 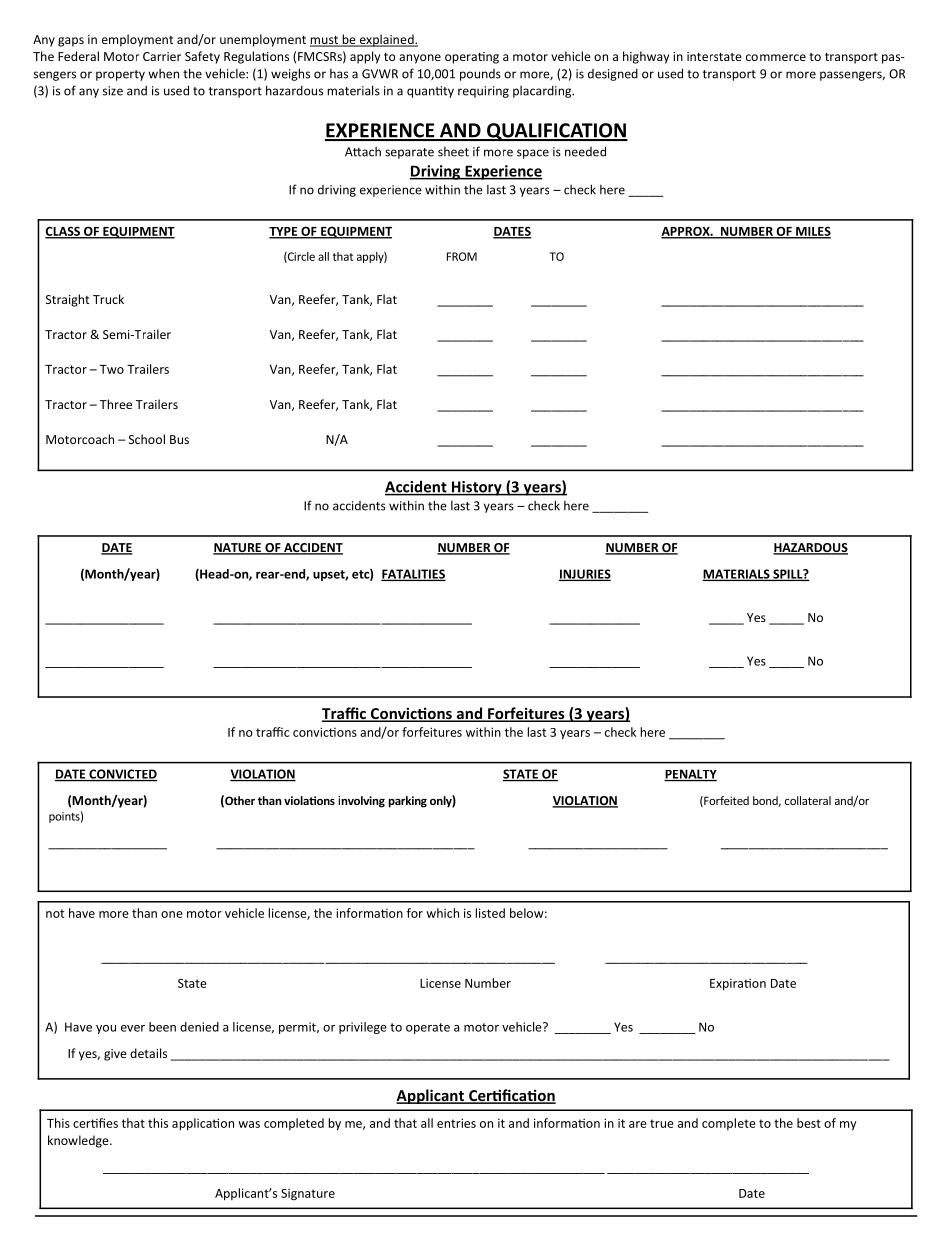 I want to click on when, so click(x=163, y=74).
